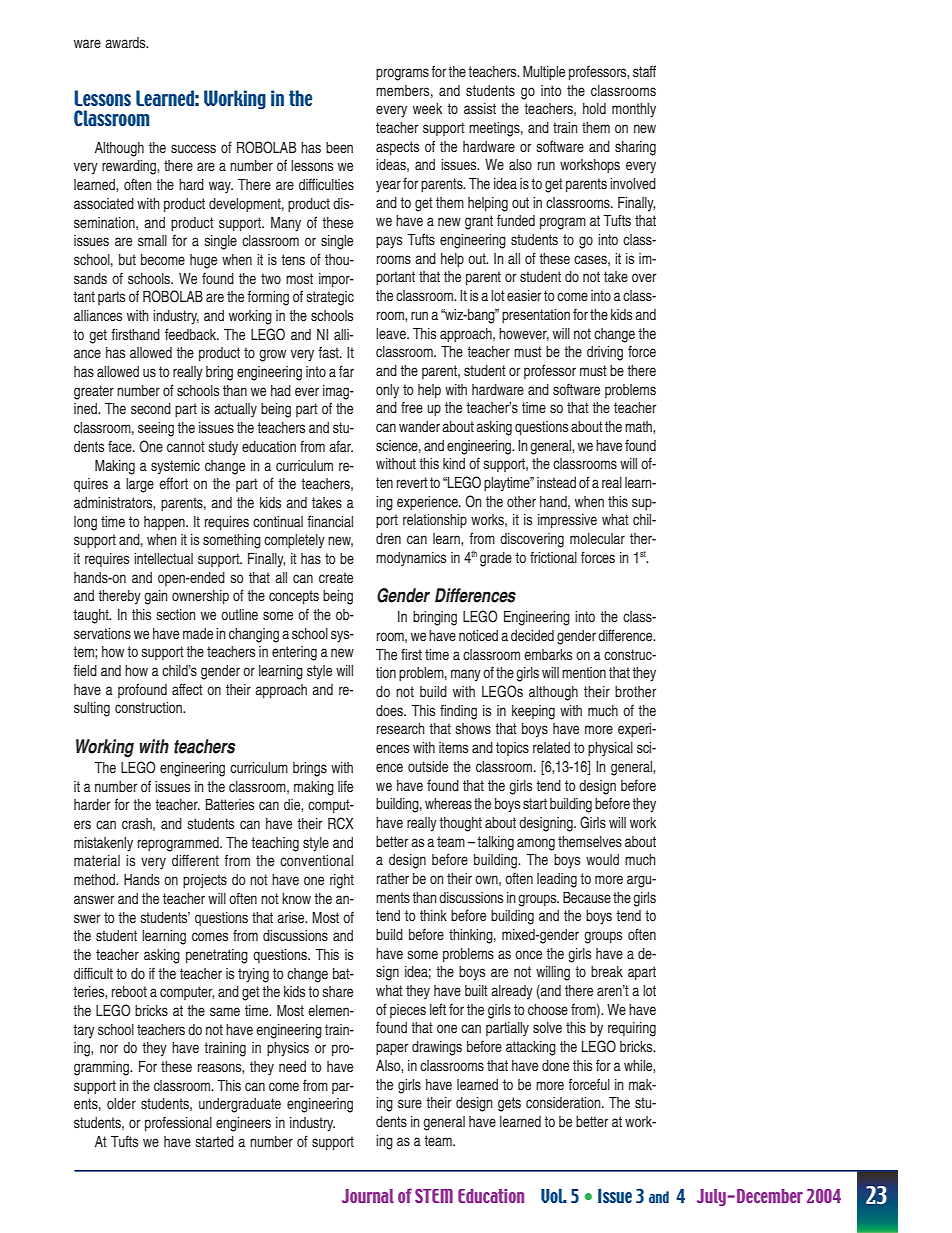 The width and height of the screenshot is (952, 1233). Describe the element at coordinates (368, 1196) in the screenshot. I see `Journal` at that location.
